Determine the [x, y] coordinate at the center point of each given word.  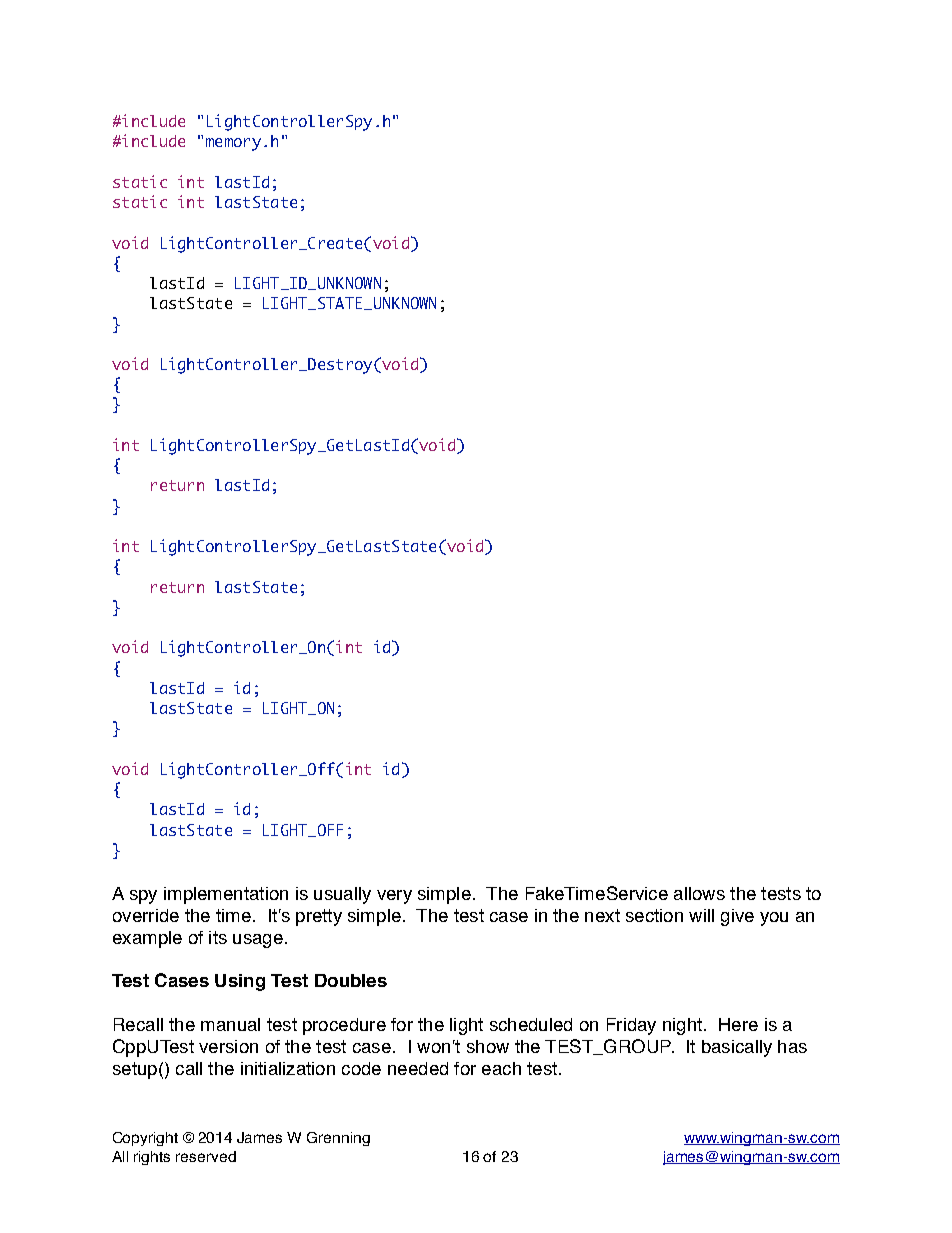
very [394, 897]
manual [230, 1024]
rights [152, 1158]
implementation [226, 895]
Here [738, 1024]
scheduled [531, 1024]
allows [699, 893]
